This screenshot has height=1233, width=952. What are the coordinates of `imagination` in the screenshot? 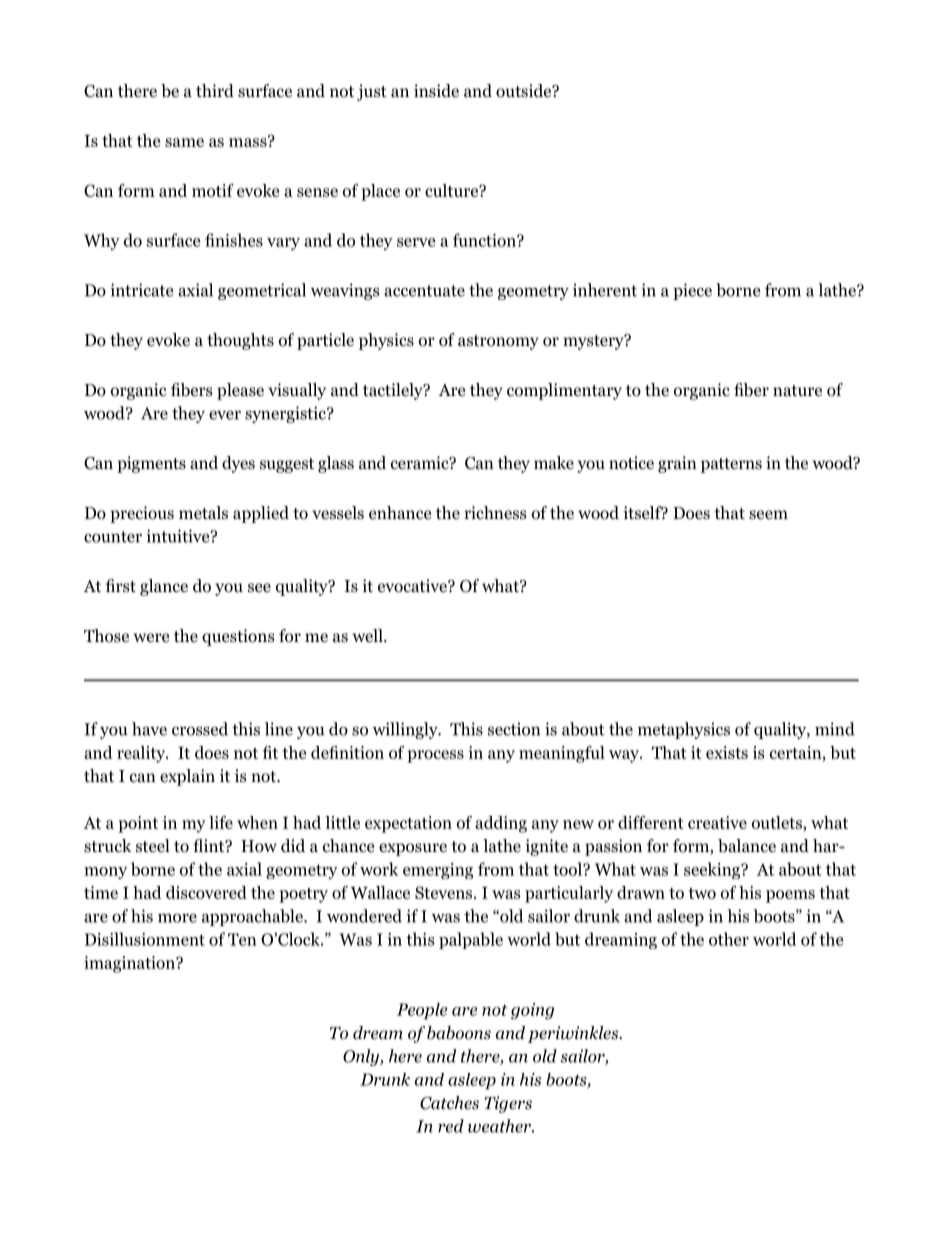 It's located at (130, 964).
